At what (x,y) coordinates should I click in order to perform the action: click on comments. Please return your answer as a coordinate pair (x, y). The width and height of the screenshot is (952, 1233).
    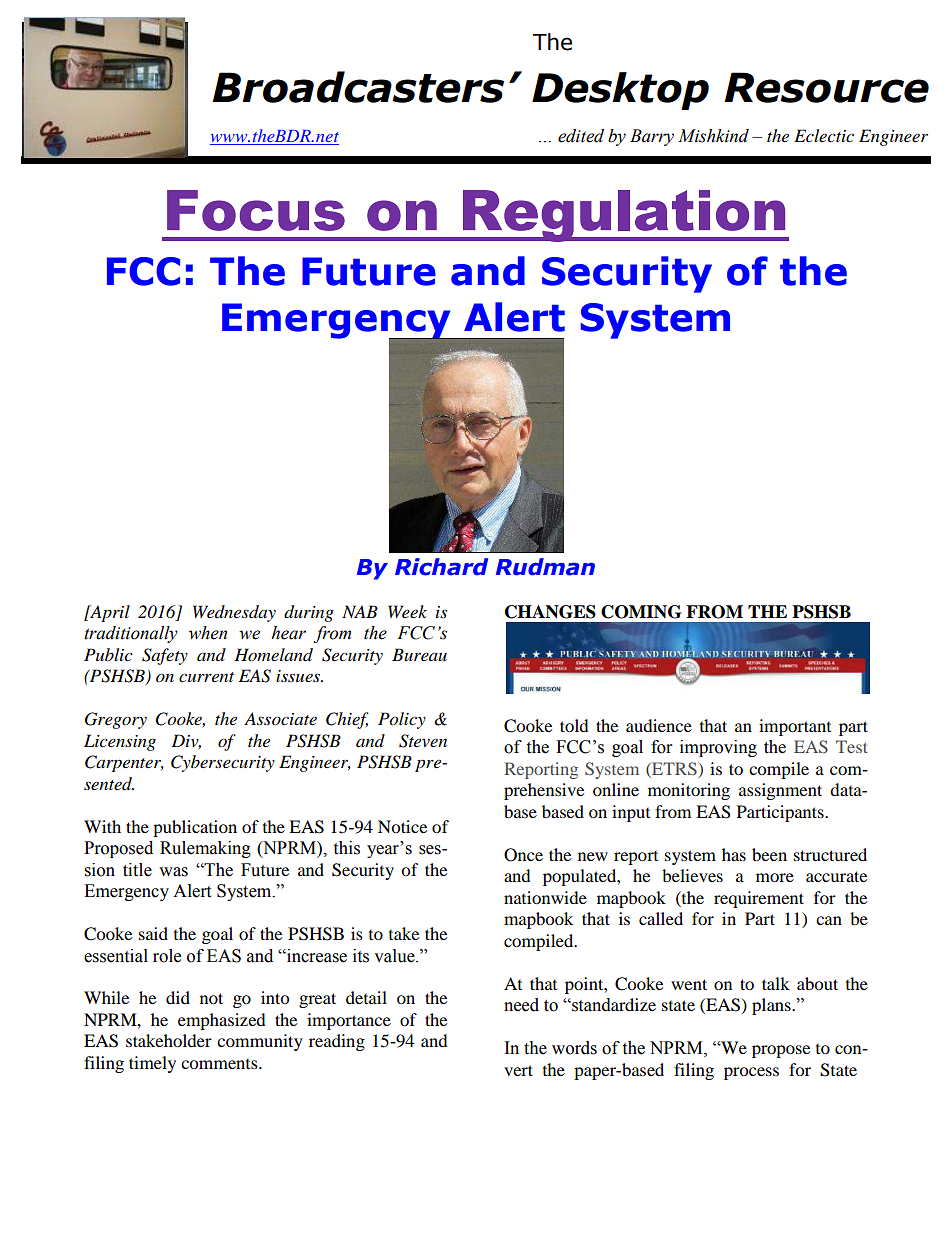
    Looking at the image, I should click on (220, 1064).
